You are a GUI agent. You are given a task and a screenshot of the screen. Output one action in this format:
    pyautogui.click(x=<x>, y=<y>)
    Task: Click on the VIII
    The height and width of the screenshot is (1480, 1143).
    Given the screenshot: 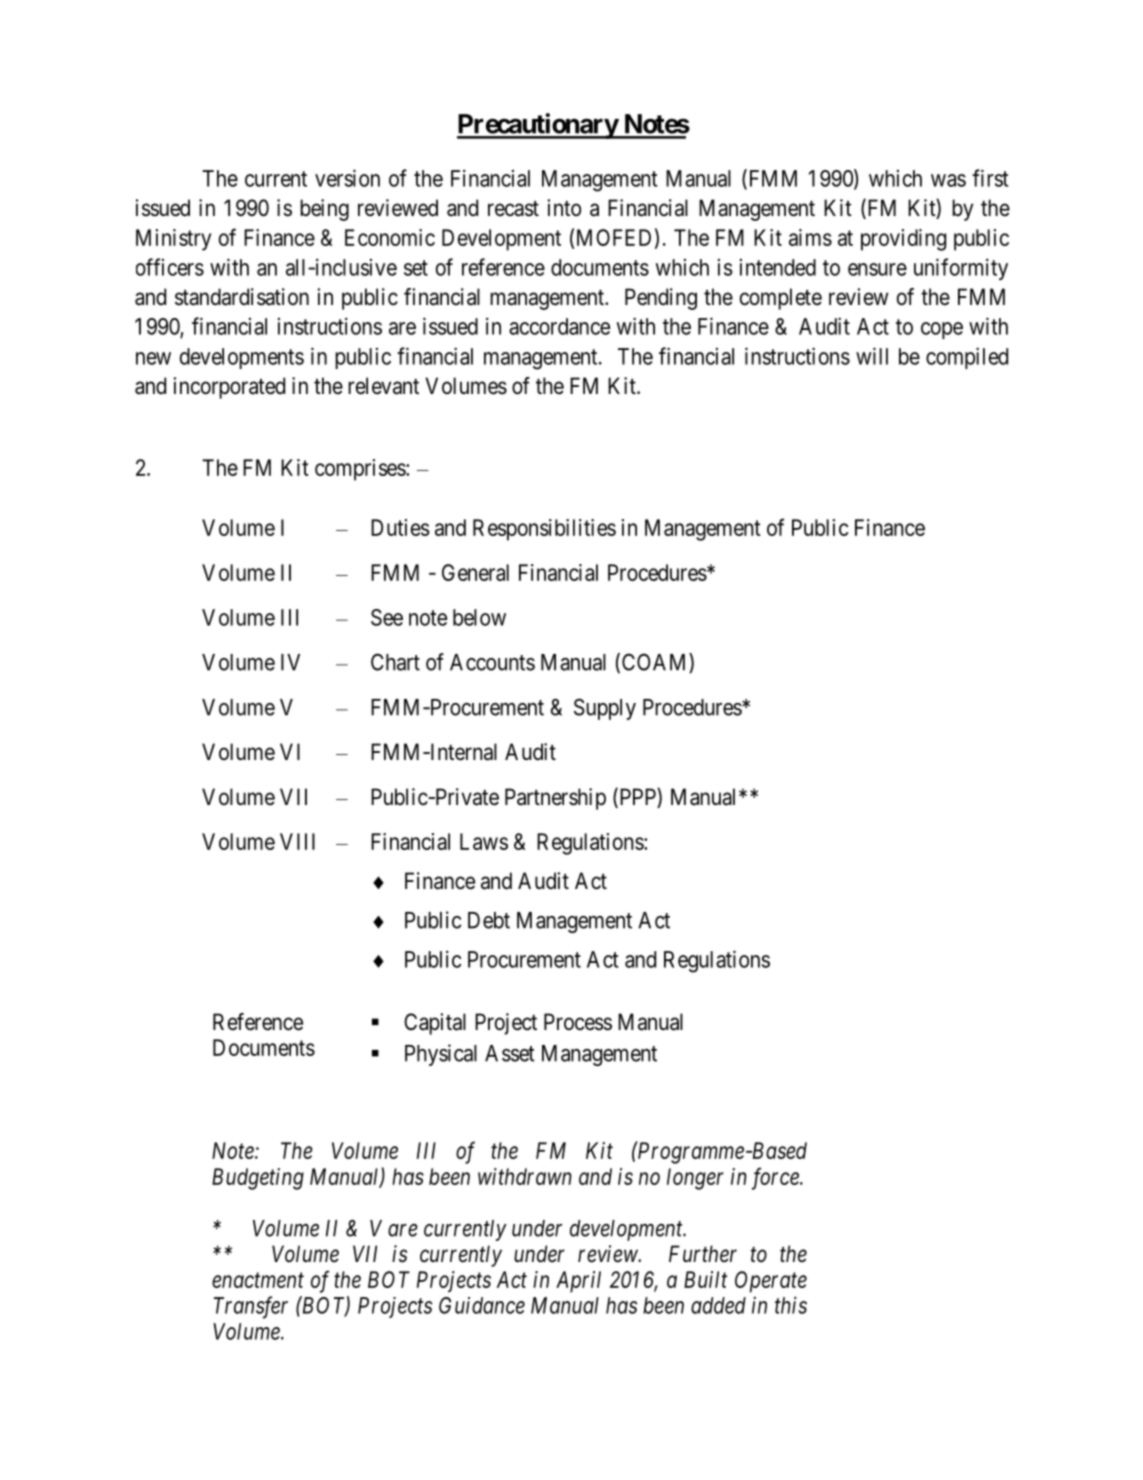 What is the action you would take?
    pyautogui.click(x=297, y=841)
